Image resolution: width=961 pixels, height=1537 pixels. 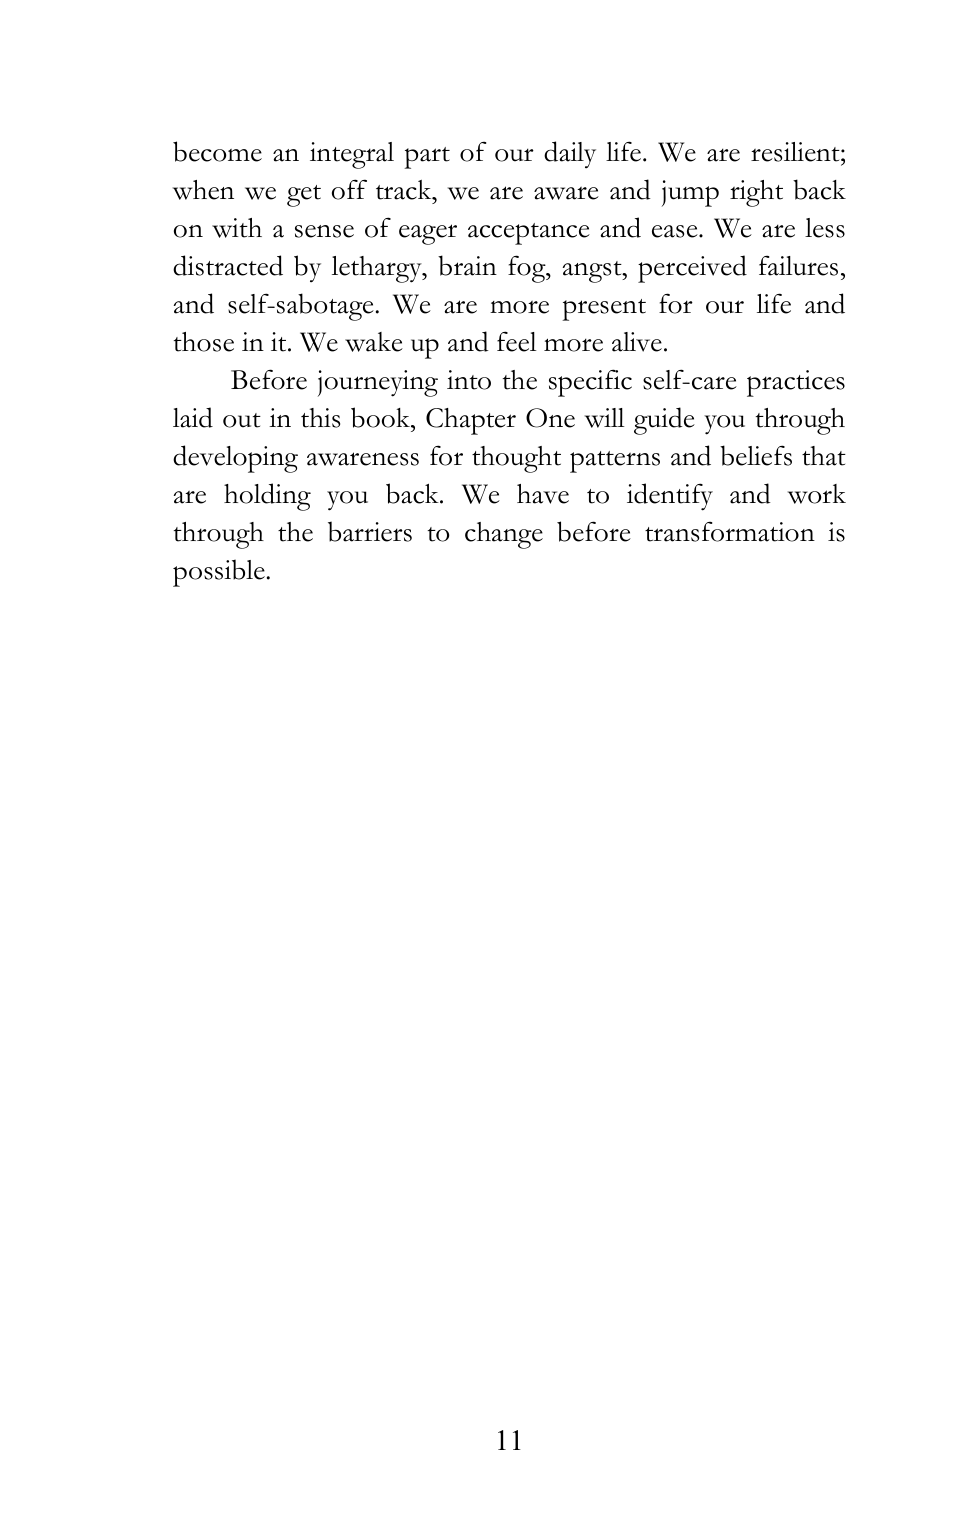 I want to click on acceptance, so click(x=529, y=234).
